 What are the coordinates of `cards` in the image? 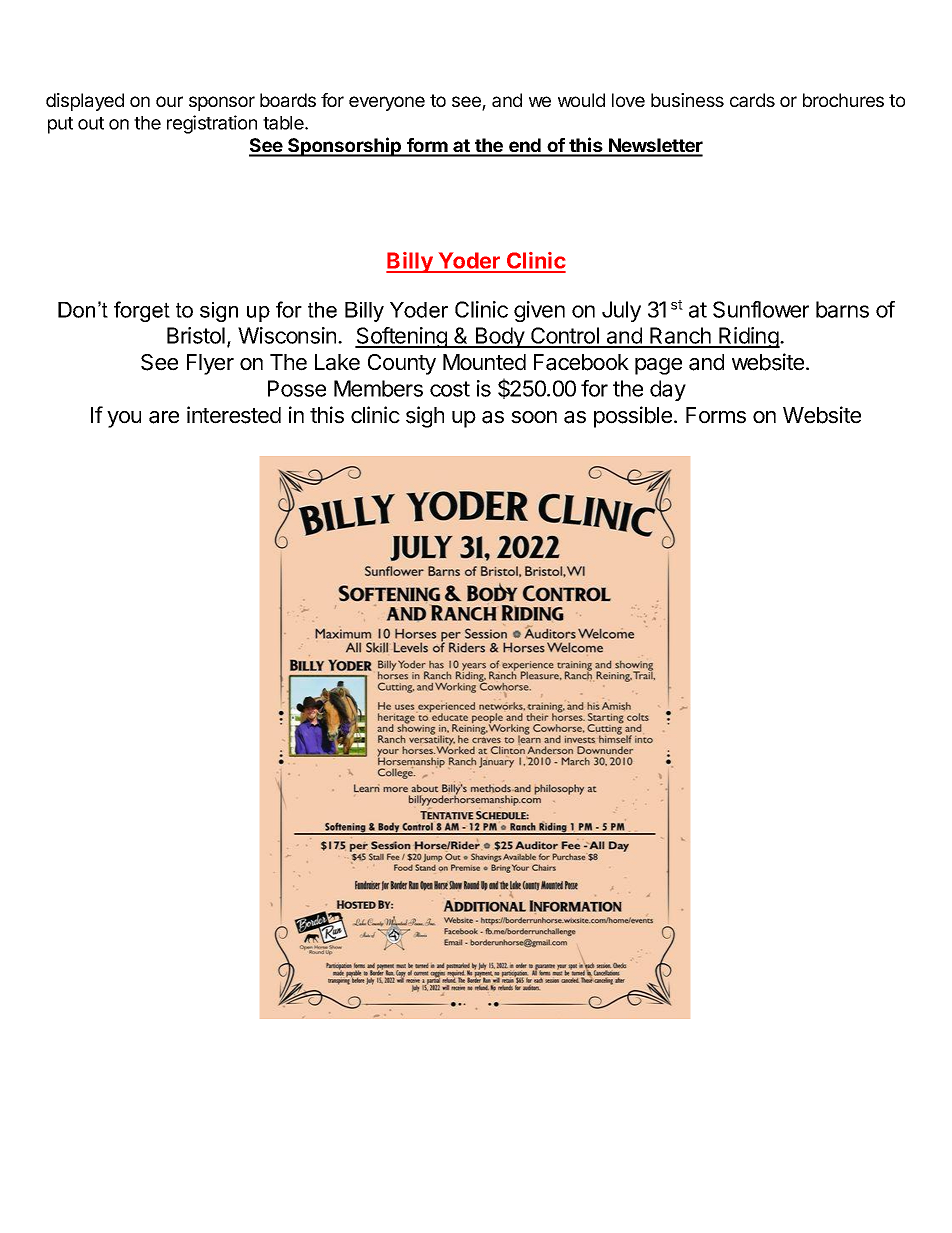 It's located at (752, 100).
